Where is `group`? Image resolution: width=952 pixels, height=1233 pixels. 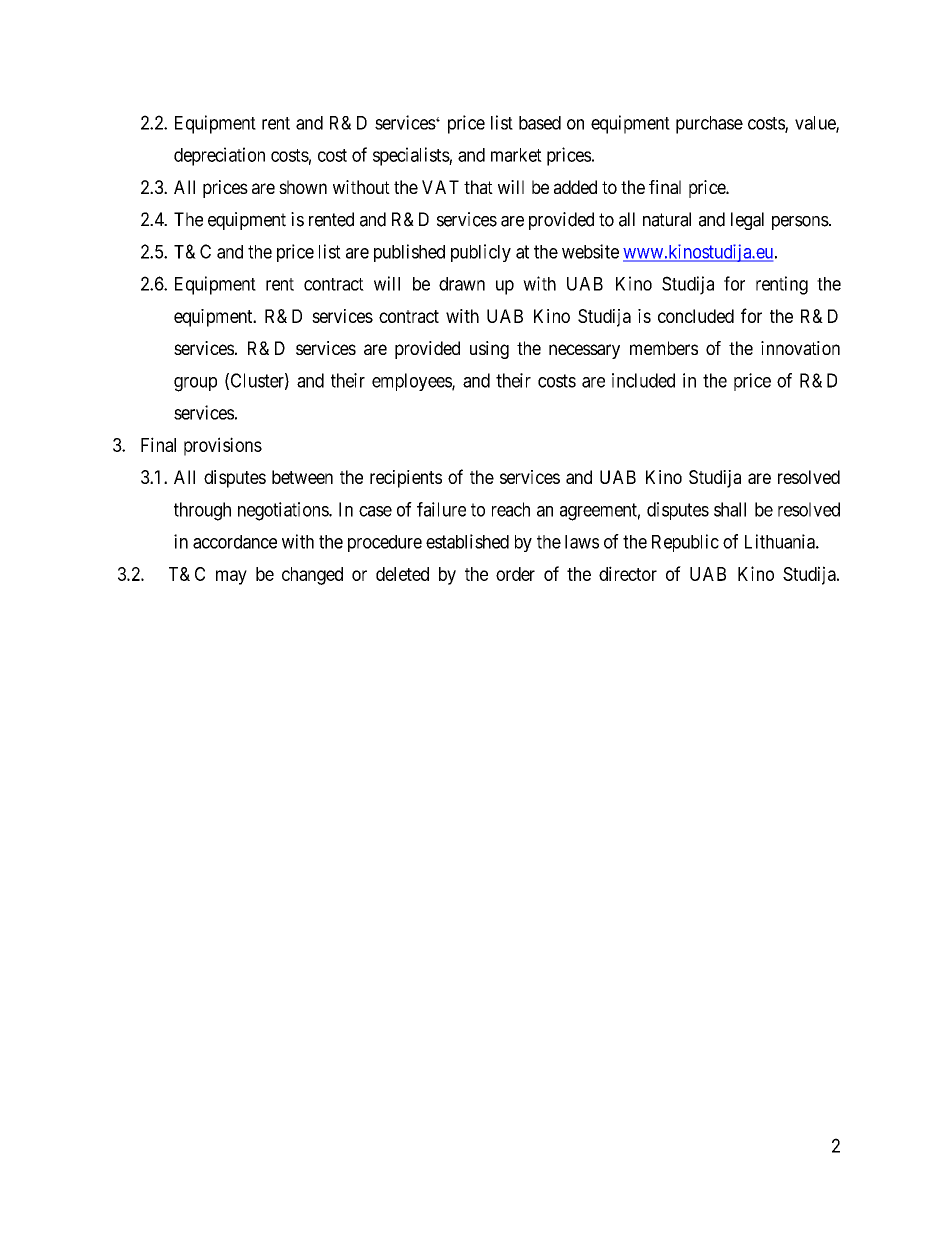 group is located at coordinates (195, 384).
